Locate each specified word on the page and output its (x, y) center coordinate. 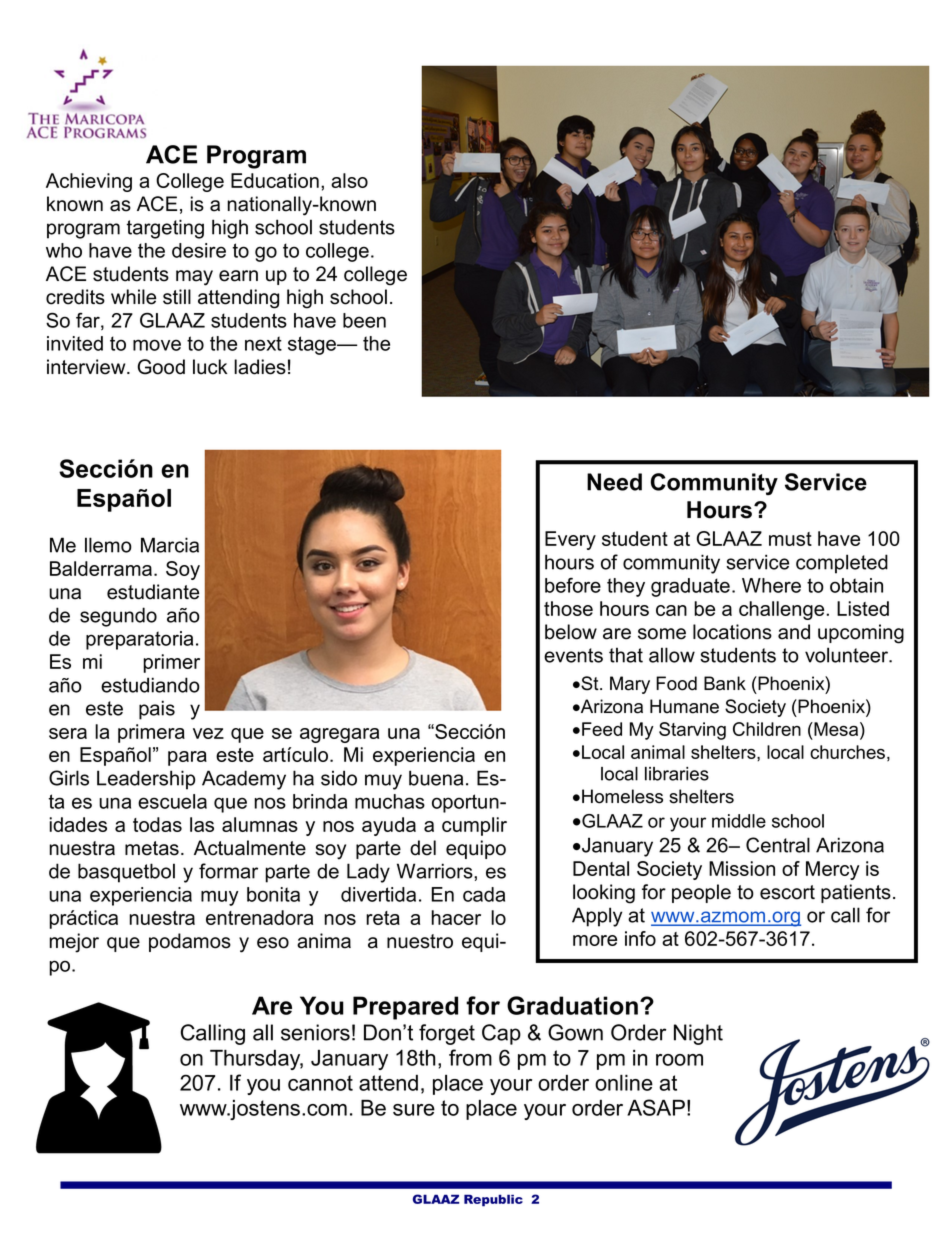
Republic (493, 1200)
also (349, 180)
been (364, 320)
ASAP (656, 1107)
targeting (165, 229)
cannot (320, 1083)
